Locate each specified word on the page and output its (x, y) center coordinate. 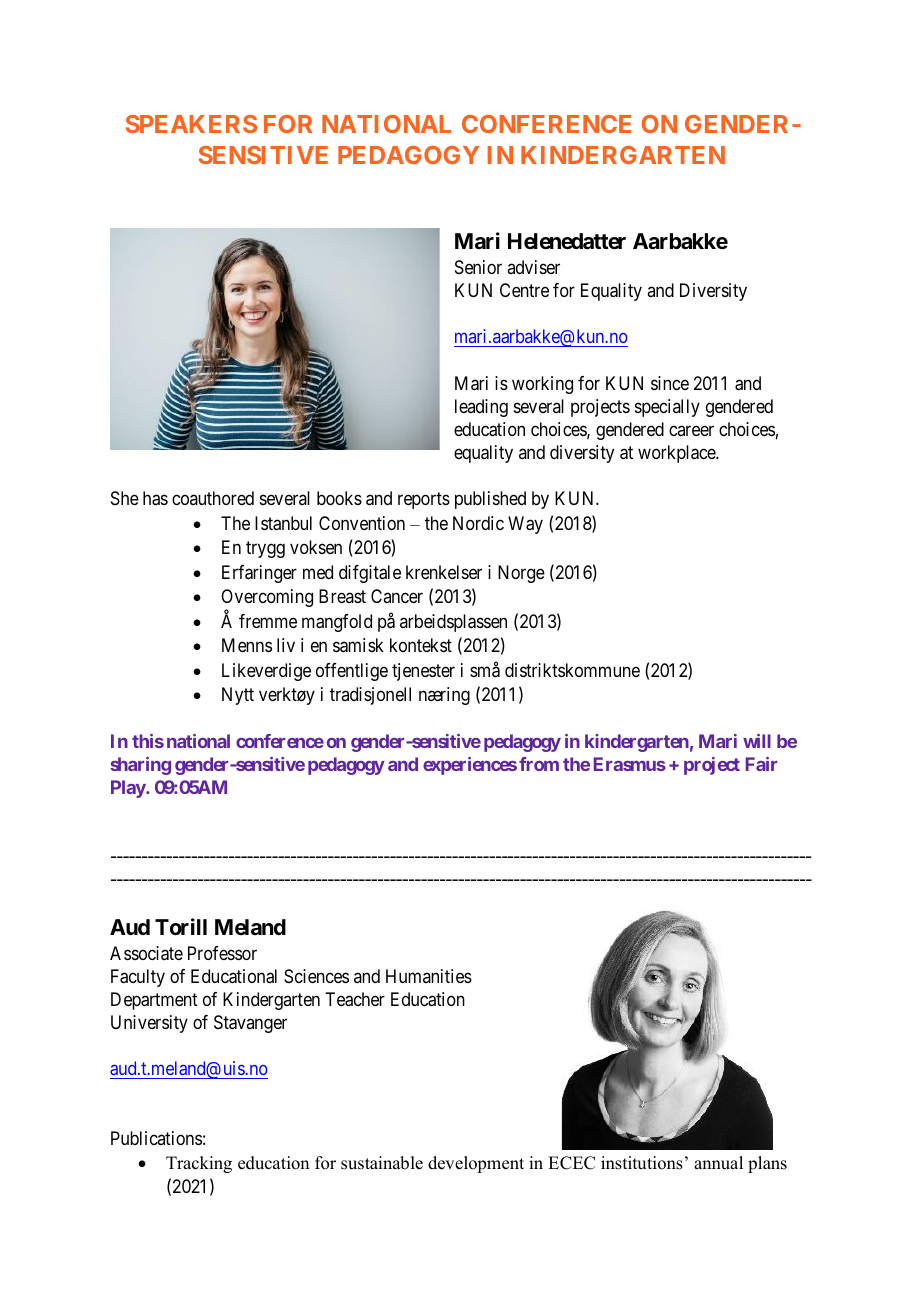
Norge (521, 574)
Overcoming (267, 599)
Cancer (397, 596)
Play (129, 789)
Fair (761, 764)
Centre (524, 290)
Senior (478, 267)
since (670, 383)
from (539, 764)
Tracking (199, 1164)
